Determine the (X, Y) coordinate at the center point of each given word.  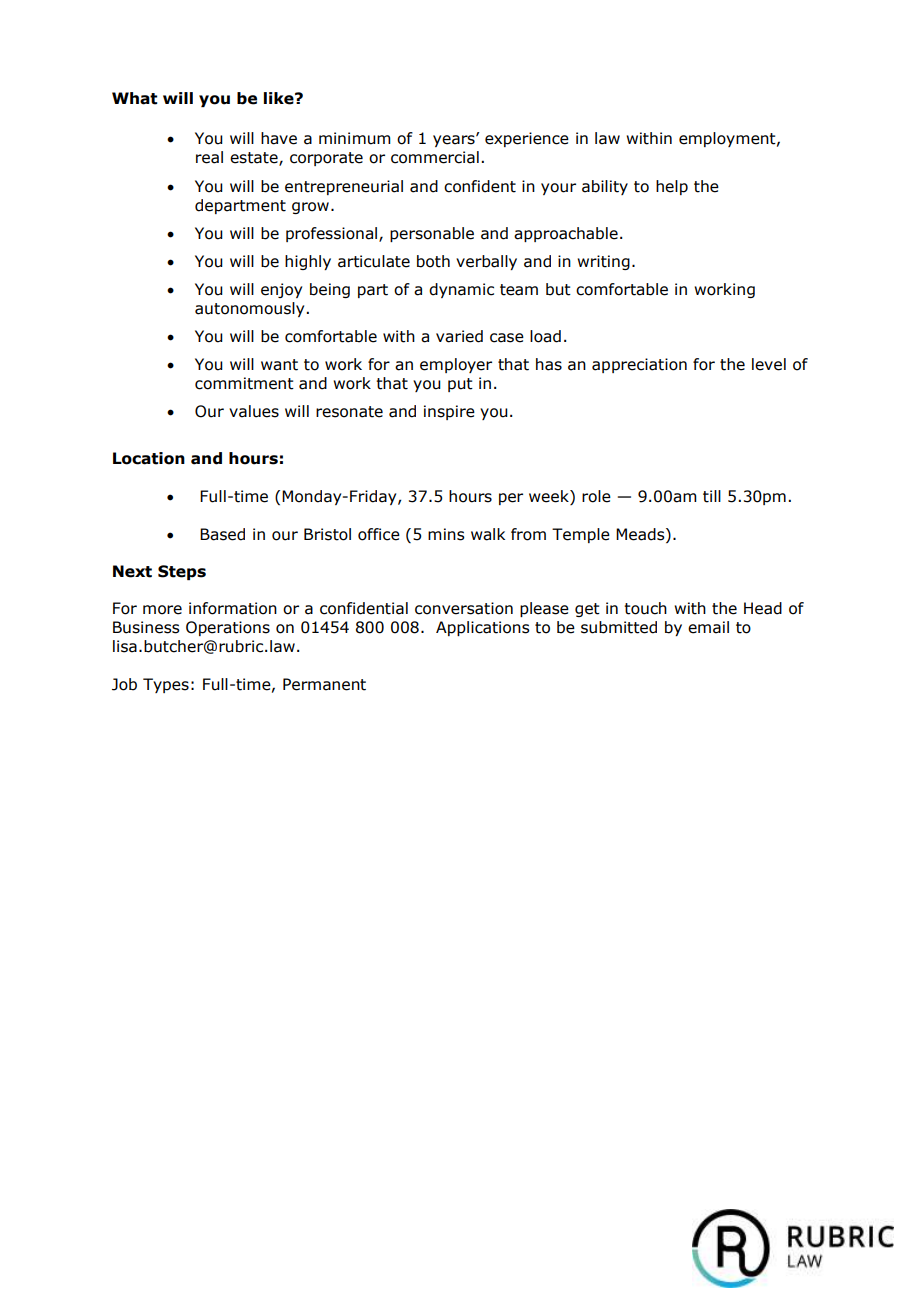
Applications (483, 628)
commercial (435, 157)
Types (166, 685)
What (134, 98)
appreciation (639, 365)
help (672, 187)
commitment (244, 383)
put (460, 385)
